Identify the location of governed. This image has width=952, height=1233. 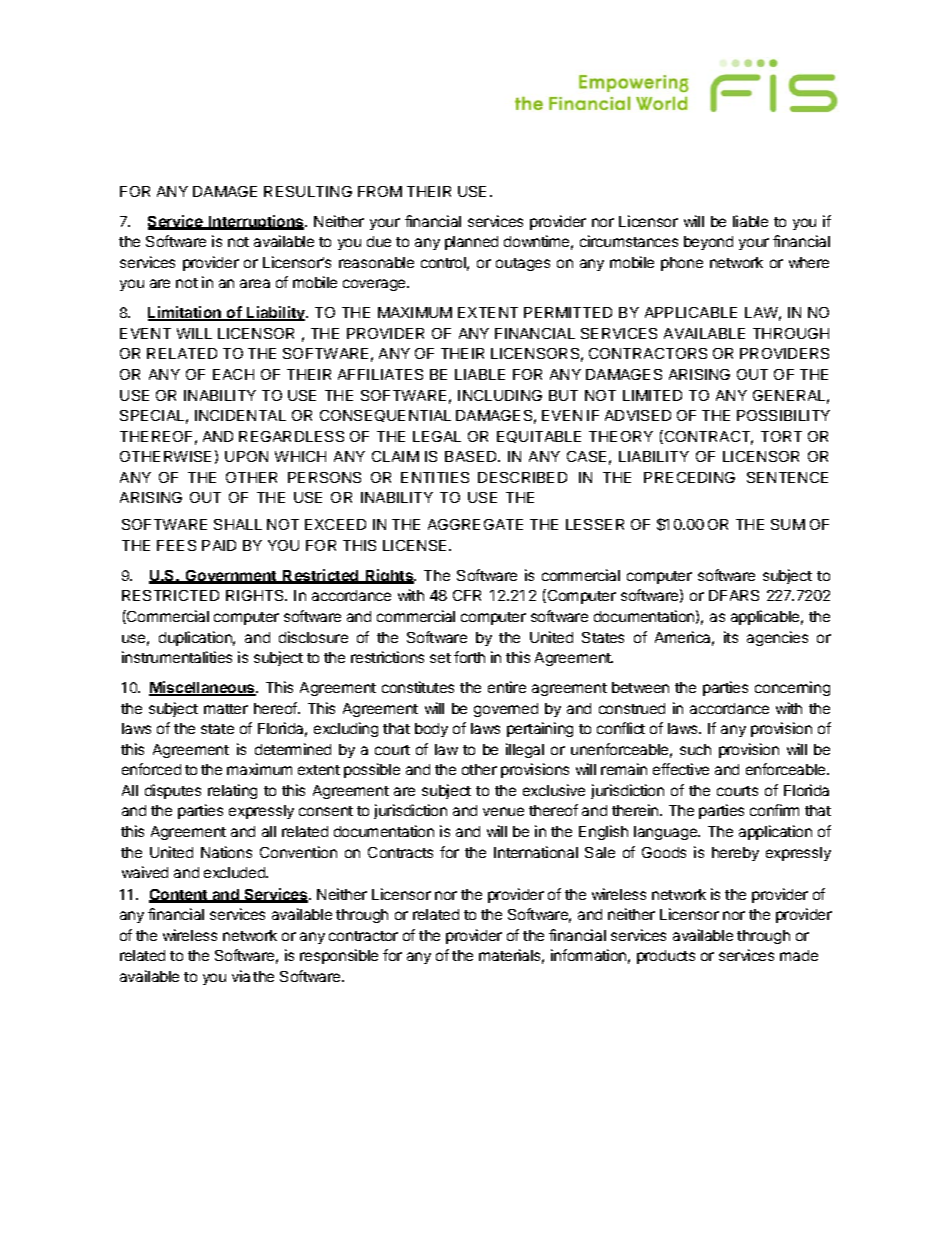
(506, 710).
